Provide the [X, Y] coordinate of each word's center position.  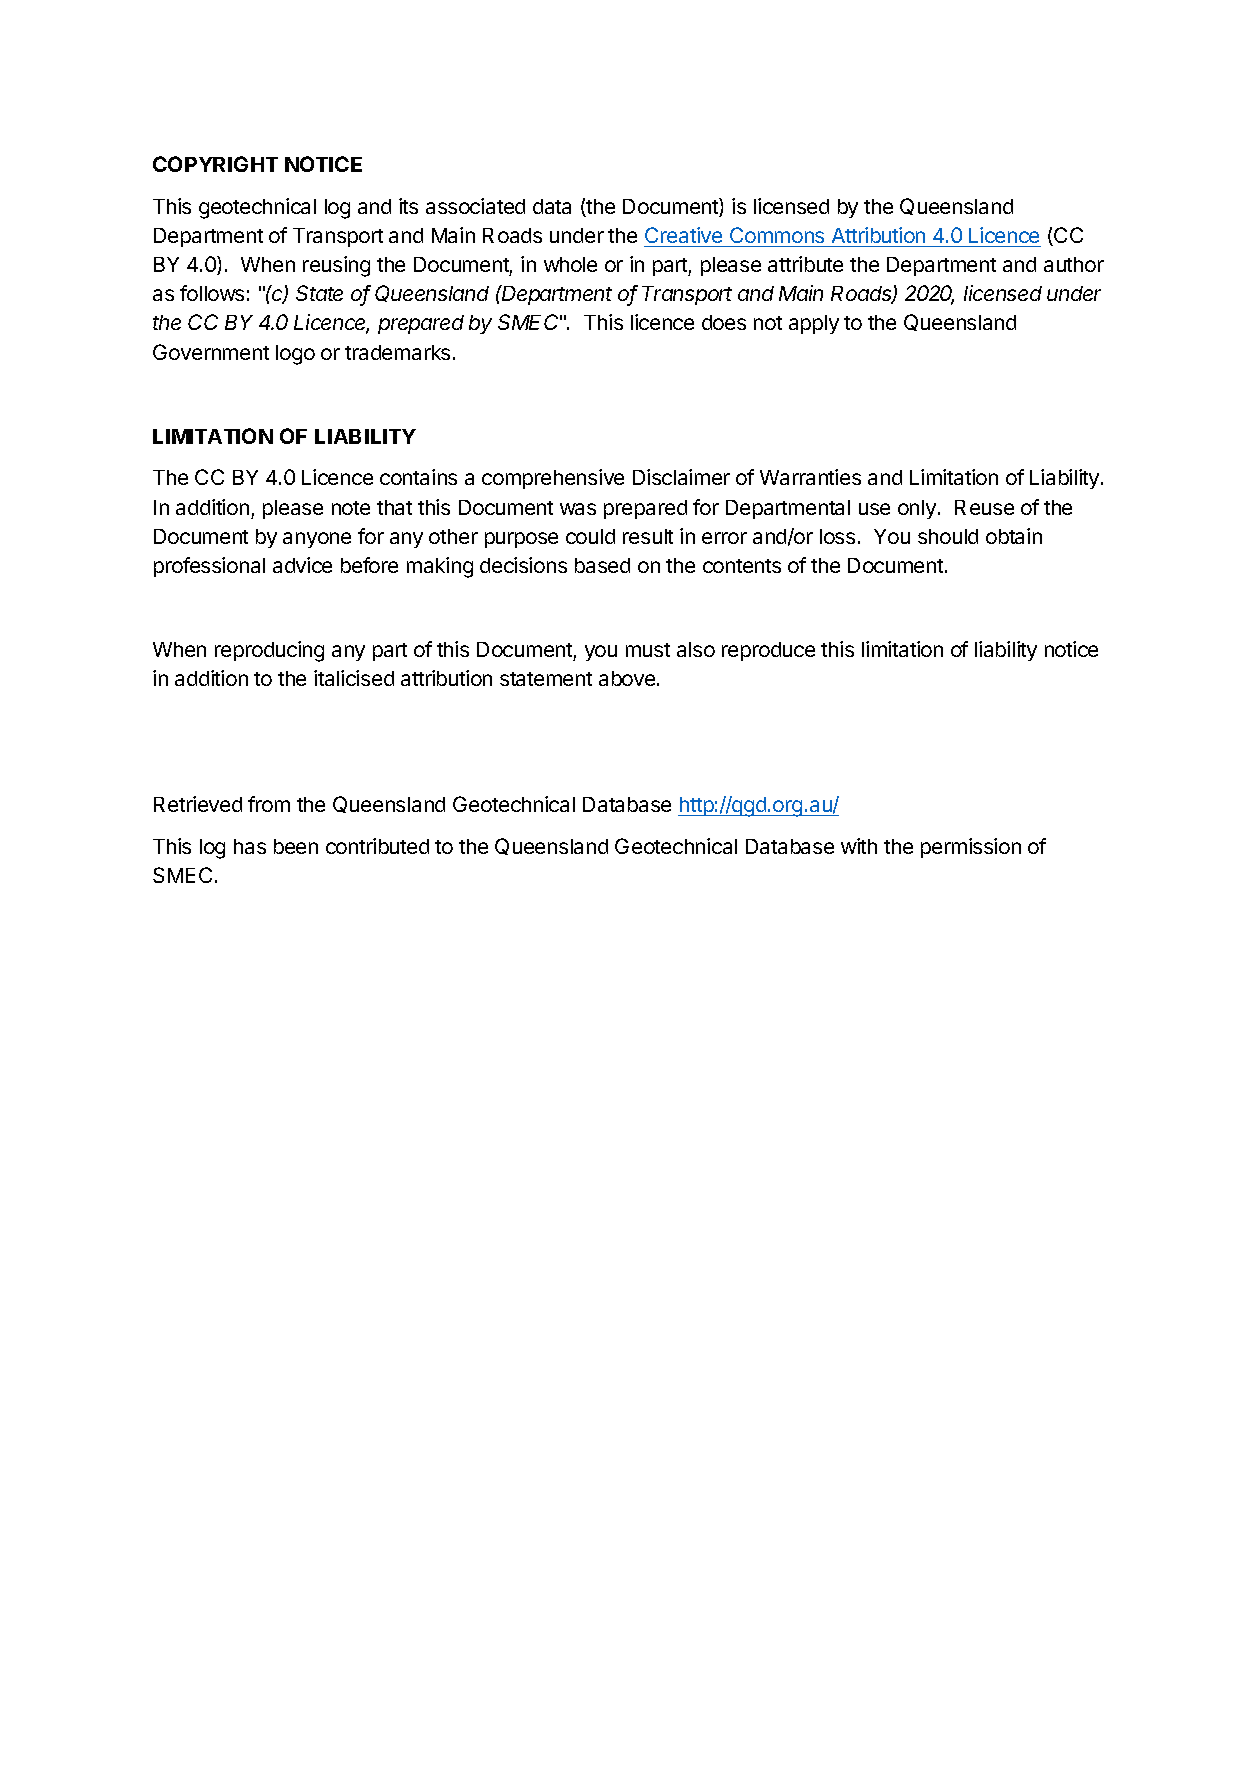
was [578, 509]
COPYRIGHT [215, 164]
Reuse [984, 507]
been [296, 846]
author [1074, 264]
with [859, 846]
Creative [683, 235]
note [351, 508]
